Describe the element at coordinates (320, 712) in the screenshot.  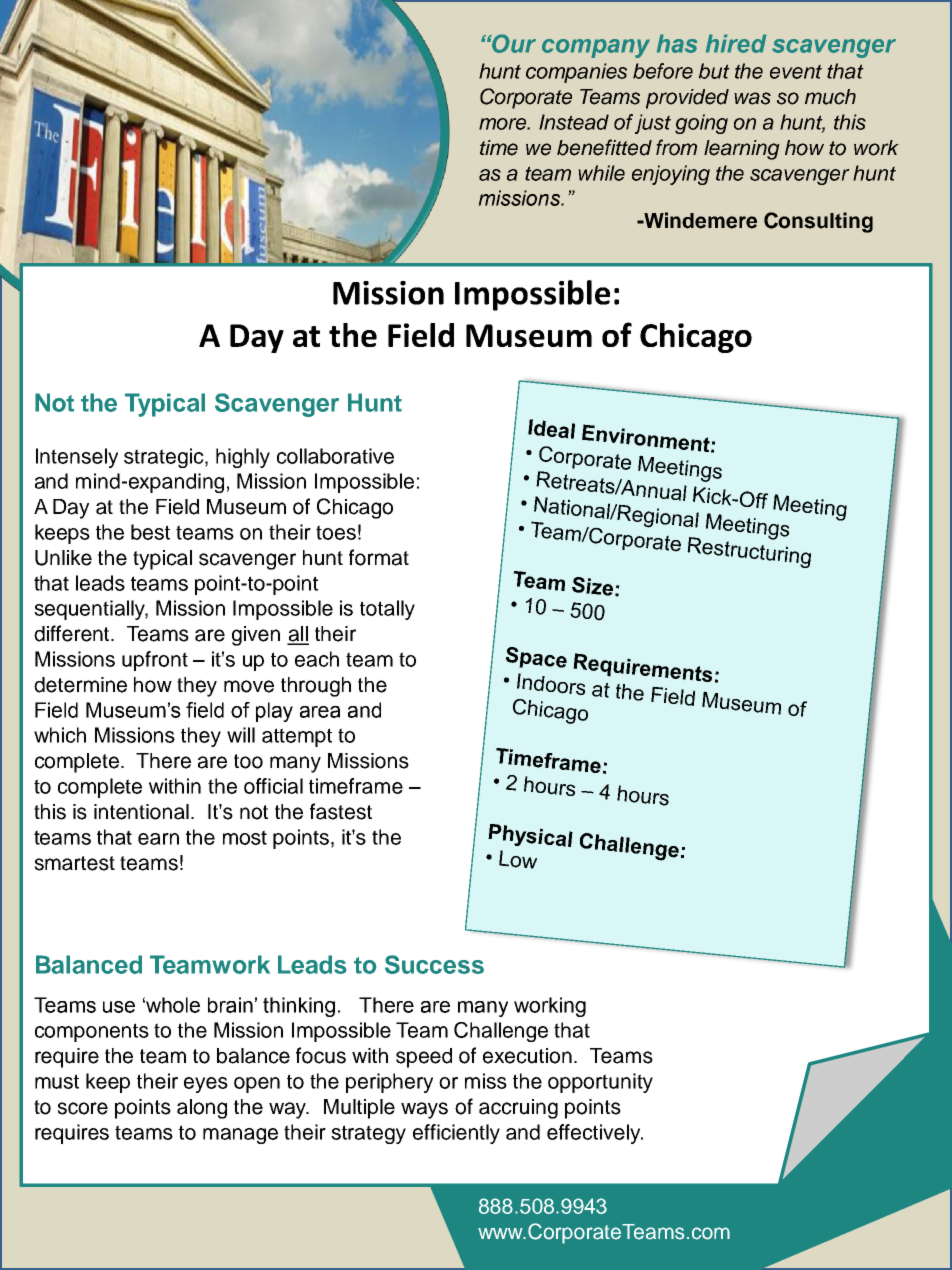
I see `area` at that location.
